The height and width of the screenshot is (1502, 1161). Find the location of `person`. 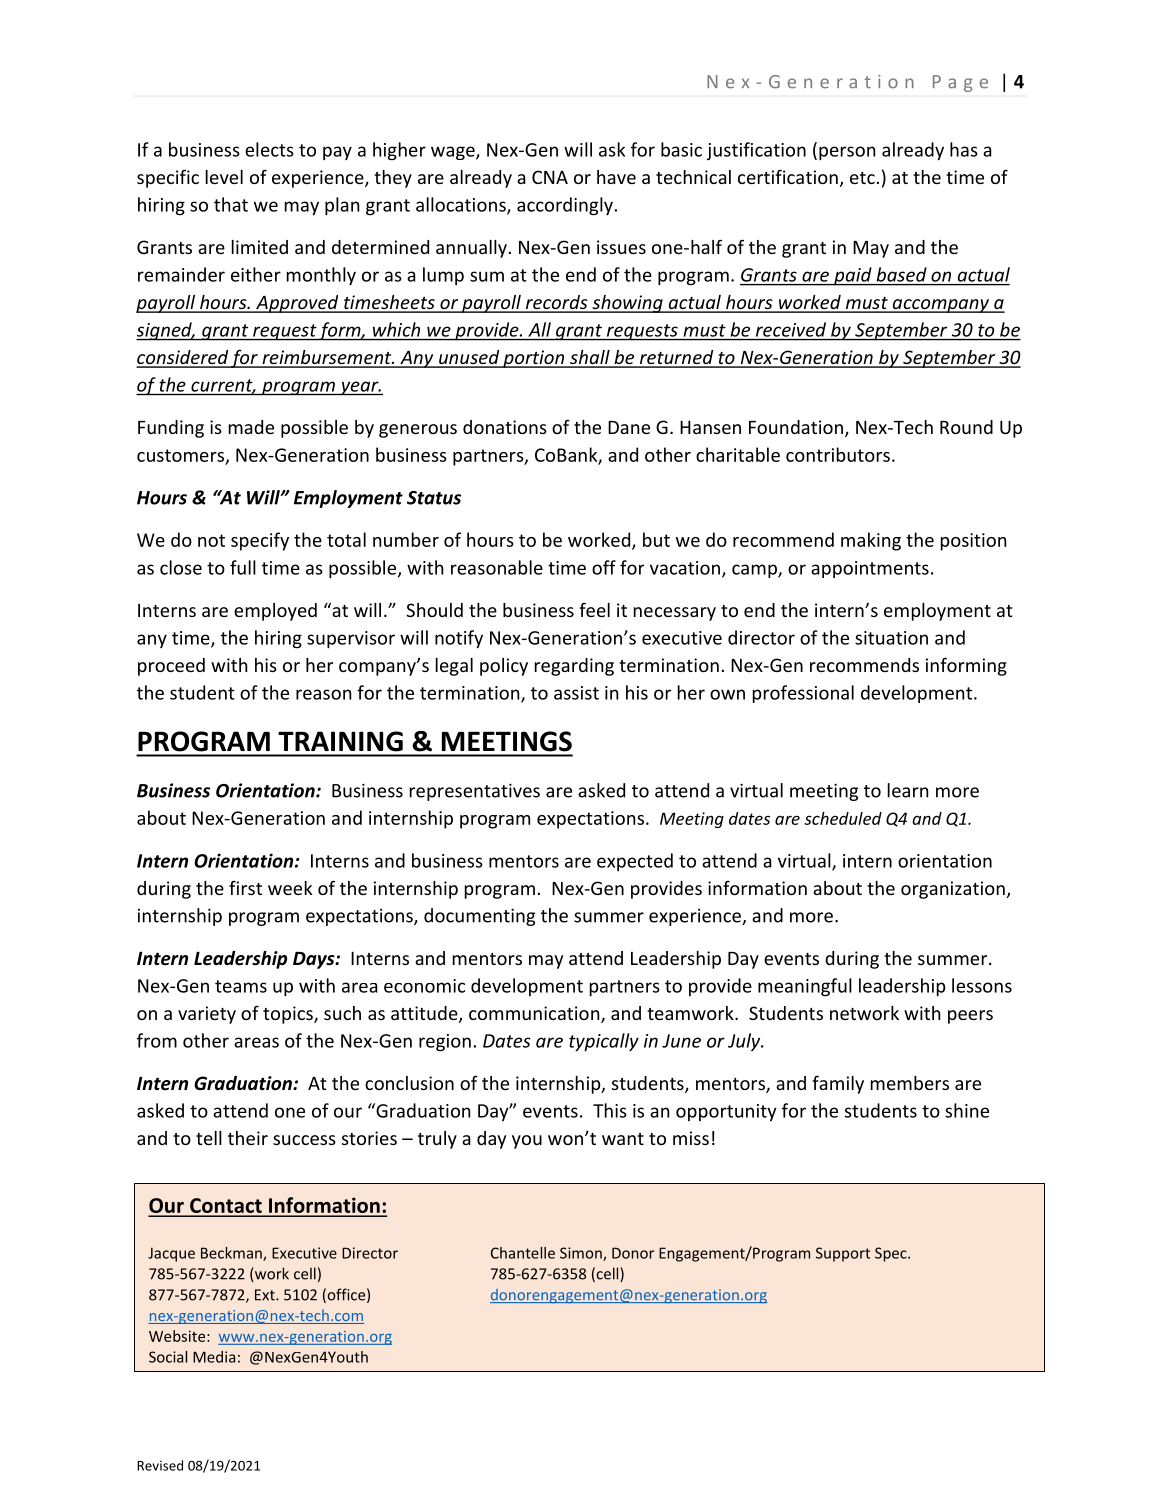

person is located at coordinates (847, 153).
